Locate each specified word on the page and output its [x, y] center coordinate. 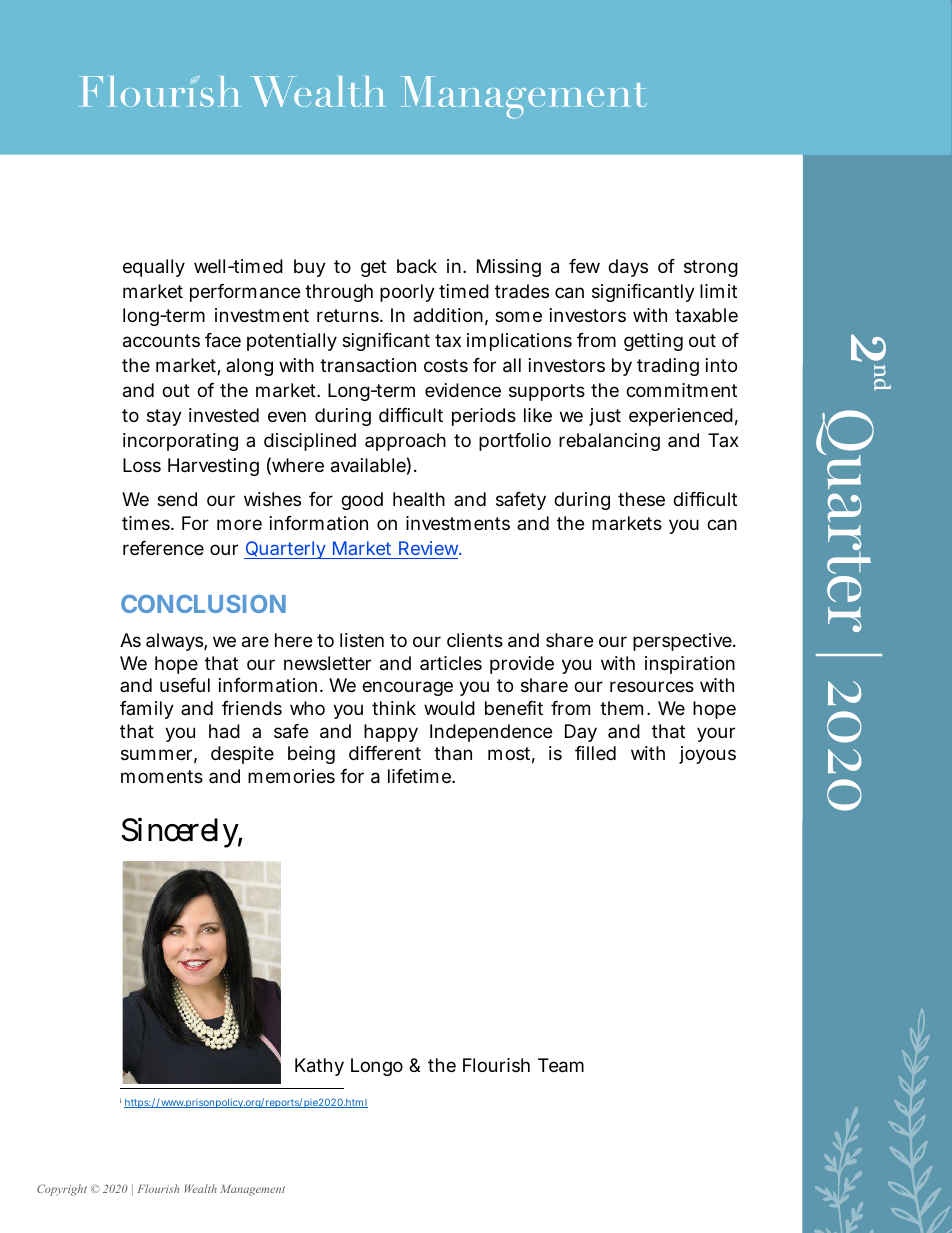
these [641, 499]
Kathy [319, 1067]
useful [185, 685]
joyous [707, 755]
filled [595, 753]
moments [162, 776]
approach [405, 442]
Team [561, 1065]
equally [154, 268]
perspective [683, 642]
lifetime [420, 776]
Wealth [201, 1188]
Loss [142, 465]
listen [362, 640]
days [628, 268]
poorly [407, 293]
